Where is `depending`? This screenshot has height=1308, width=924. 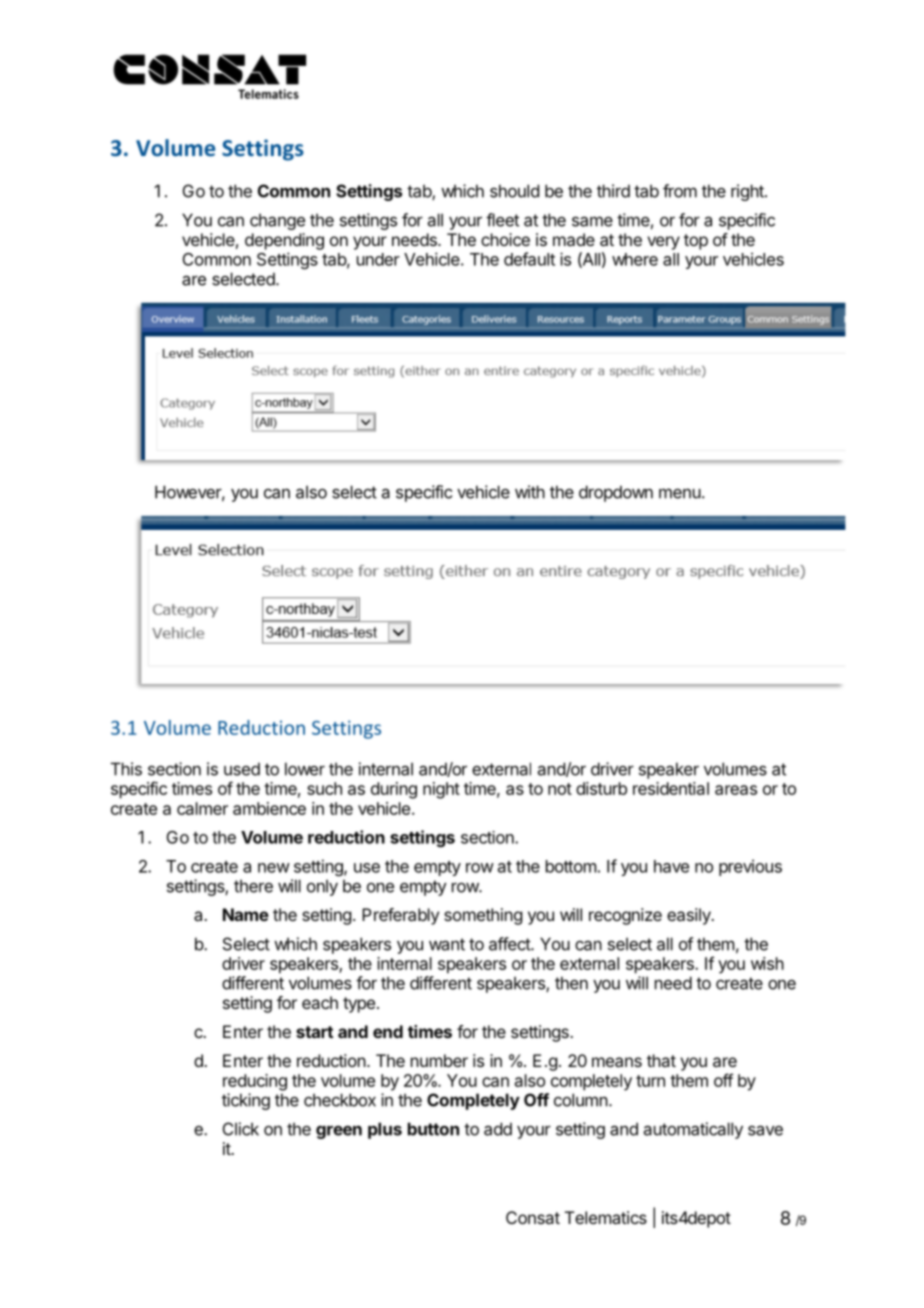
depending is located at coordinates (284, 241).
